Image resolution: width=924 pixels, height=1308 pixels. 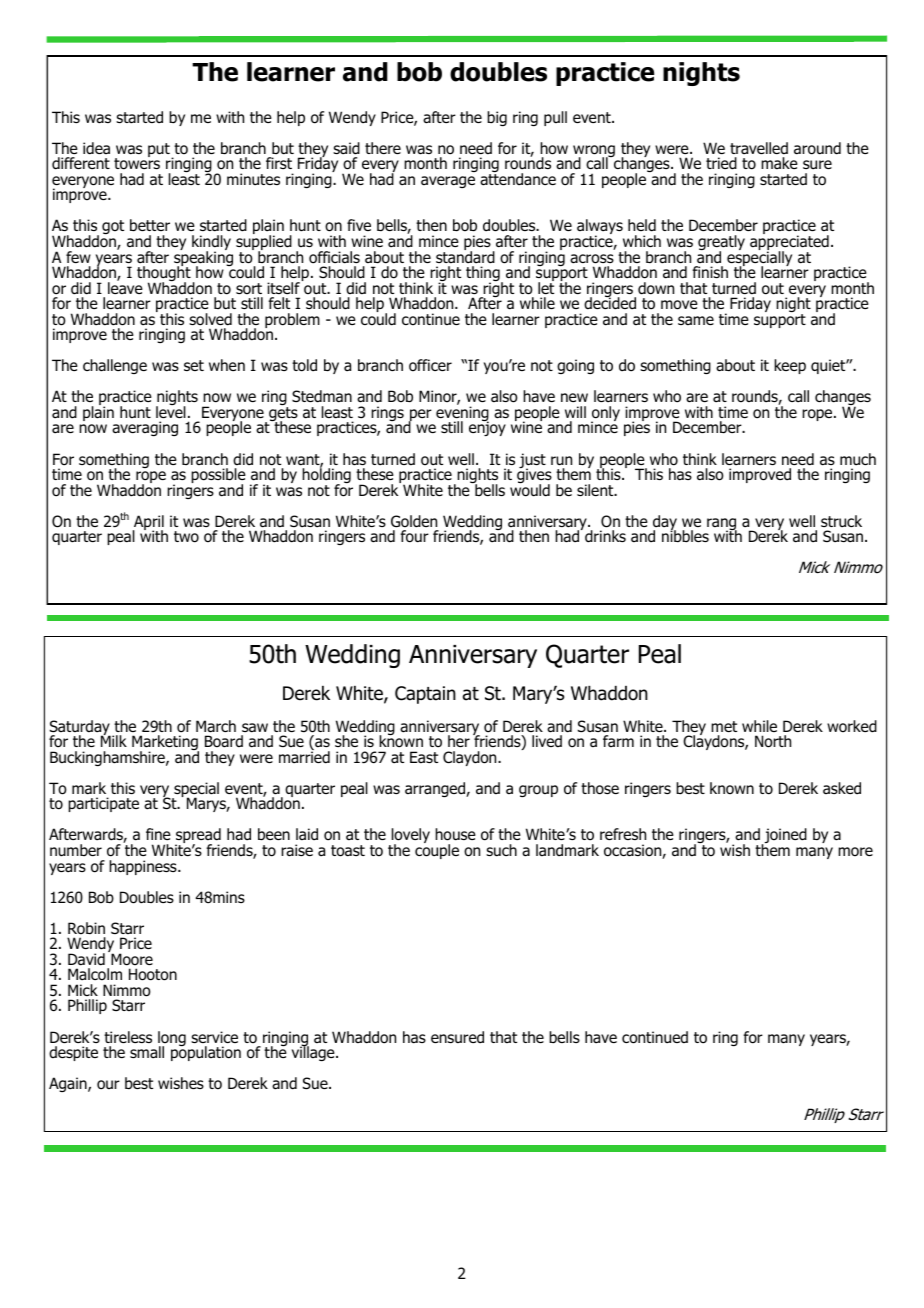 What do you see at coordinates (497, 118) in the screenshot?
I see `big` at bounding box center [497, 118].
